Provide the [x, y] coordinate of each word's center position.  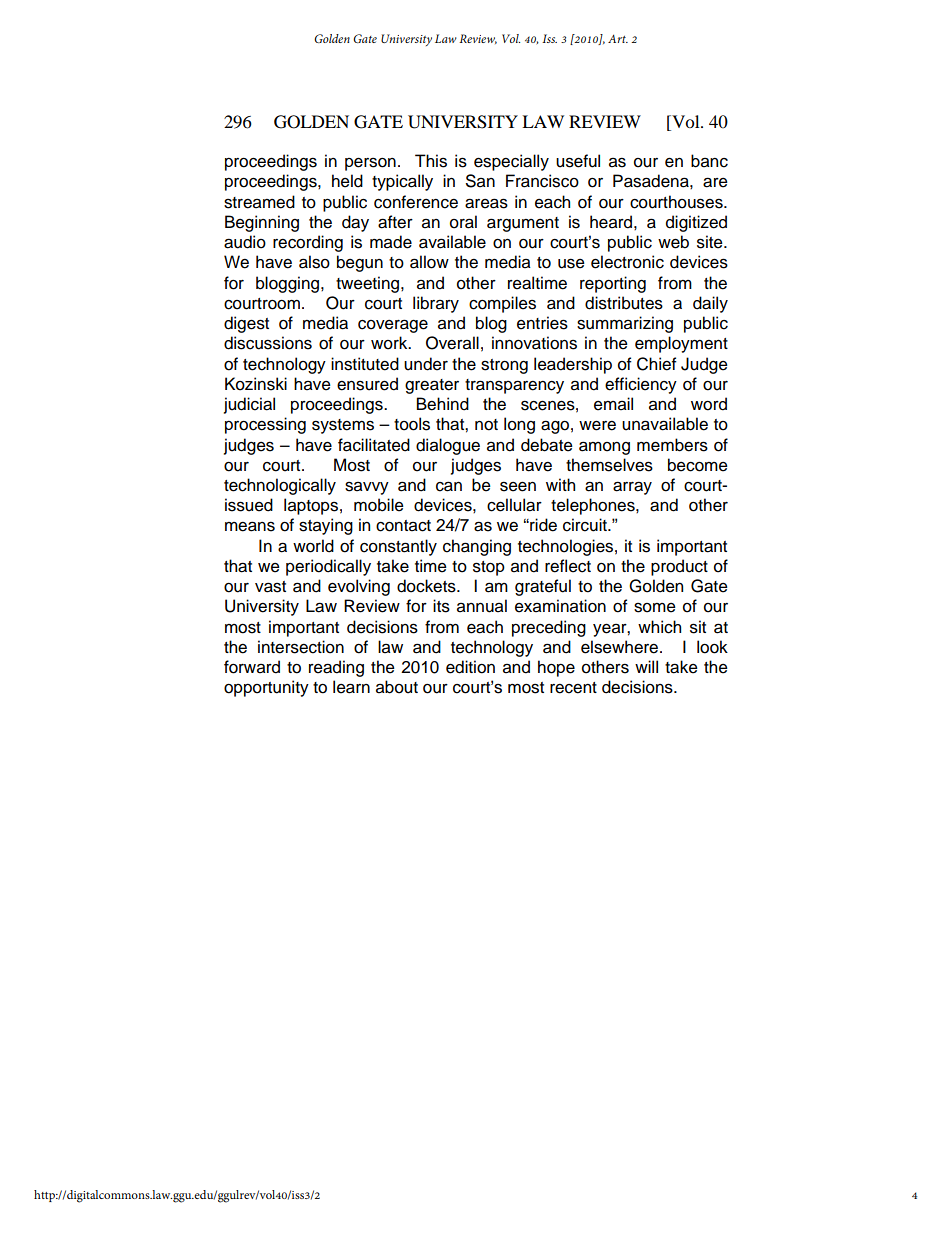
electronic [627, 262]
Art [618, 38]
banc [709, 161]
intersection [301, 647]
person [370, 164]
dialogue [448, 446]
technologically [280, 486]
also [314, 262]
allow [429, 262]
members [672, 445]
